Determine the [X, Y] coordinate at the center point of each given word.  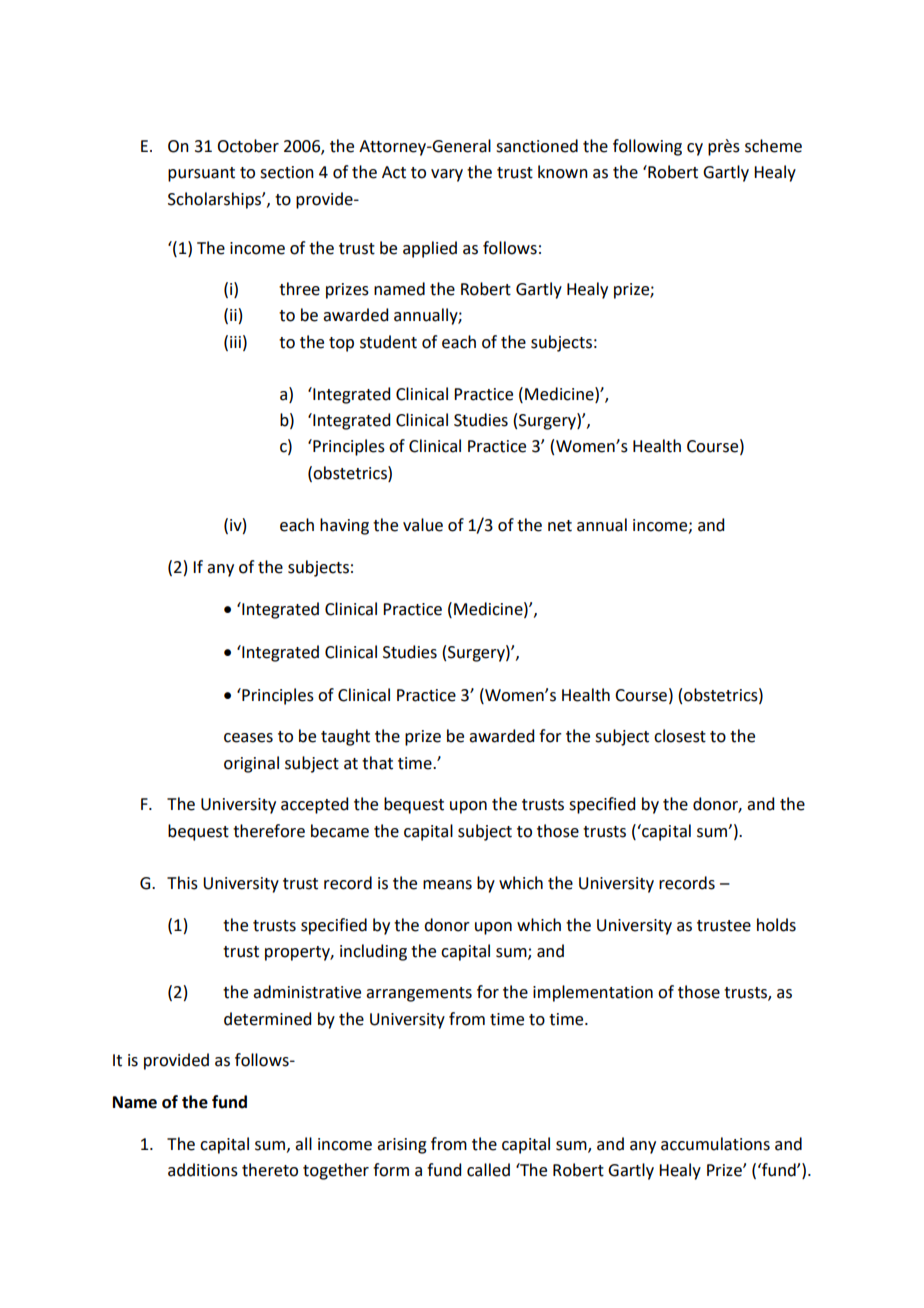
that [377, 763]
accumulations [715, 1144]
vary [447, 175]
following [647, 147]
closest [680, 736]
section [287, 172]
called [488, 1170]
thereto [270, 1170]
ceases [248, 738]
